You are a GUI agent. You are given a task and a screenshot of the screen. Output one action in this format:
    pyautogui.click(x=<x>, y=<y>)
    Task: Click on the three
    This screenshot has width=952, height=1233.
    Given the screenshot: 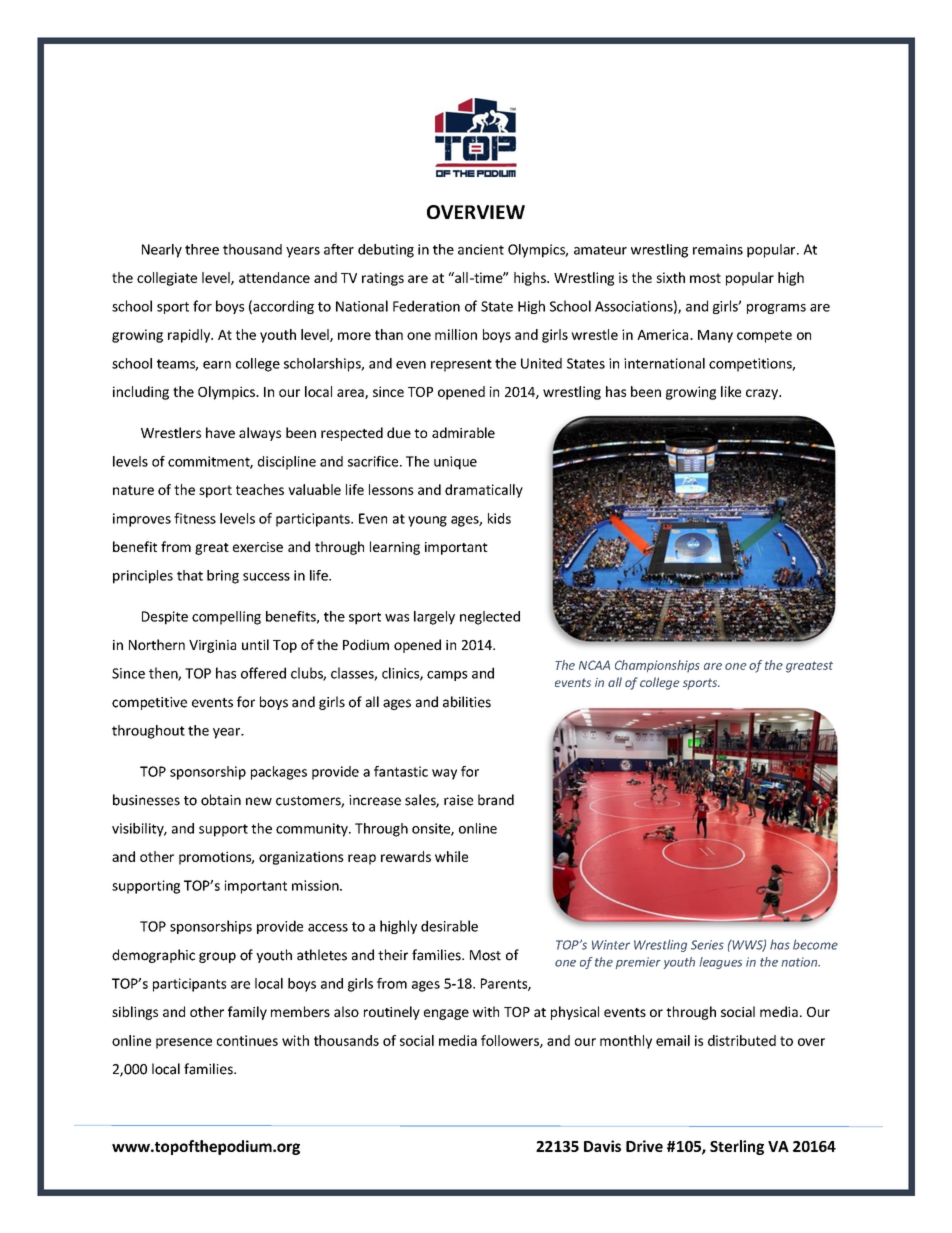 What is the action you would take?
    pyautogui.click(x=202, y=249)
